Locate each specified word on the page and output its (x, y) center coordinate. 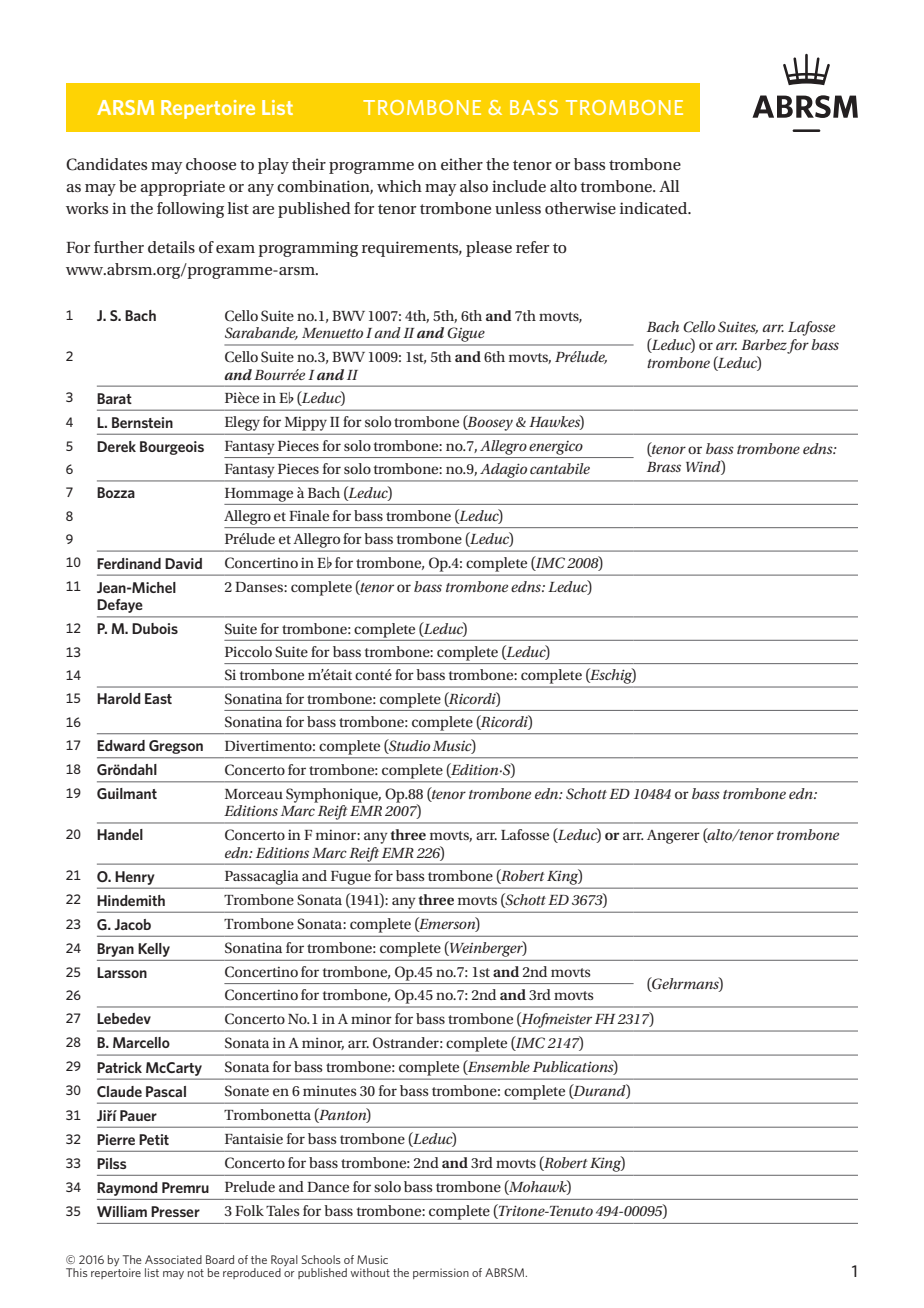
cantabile (560, 468)
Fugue (351, 878)
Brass (664, 467)
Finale (309, 515)
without (370, 1272)
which (399, 186)
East (158, 698)
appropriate (182, 188)
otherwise (580, 208)
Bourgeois (172, 448)
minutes (329, 1090)
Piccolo (248, 651)
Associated (173, 1259)
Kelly (154, 950)
